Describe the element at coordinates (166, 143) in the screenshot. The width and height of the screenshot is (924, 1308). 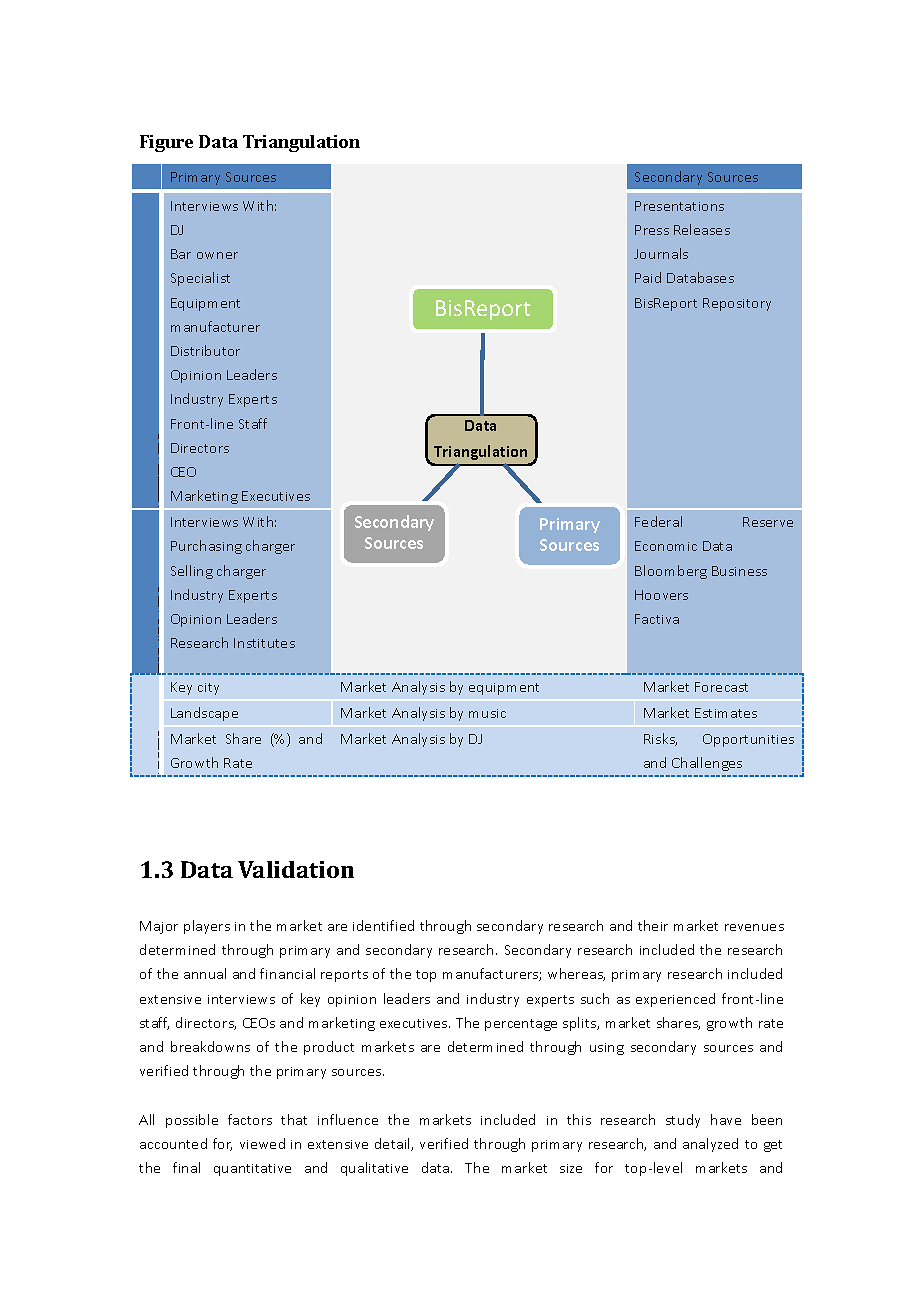
I see `Figure` at that location.
